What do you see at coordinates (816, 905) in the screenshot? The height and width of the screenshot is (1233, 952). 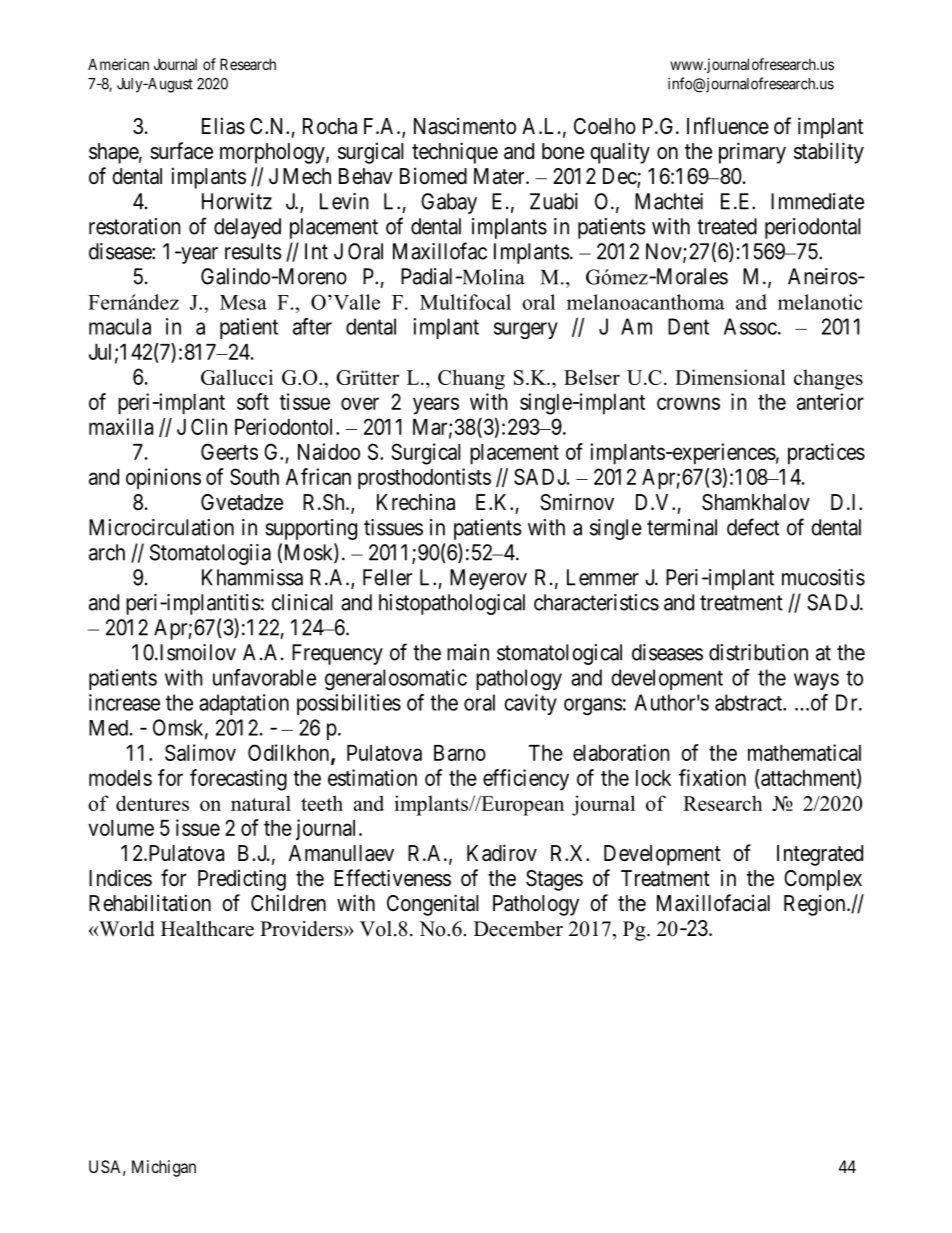 I see `Region` at bounding box center [816, 905].
